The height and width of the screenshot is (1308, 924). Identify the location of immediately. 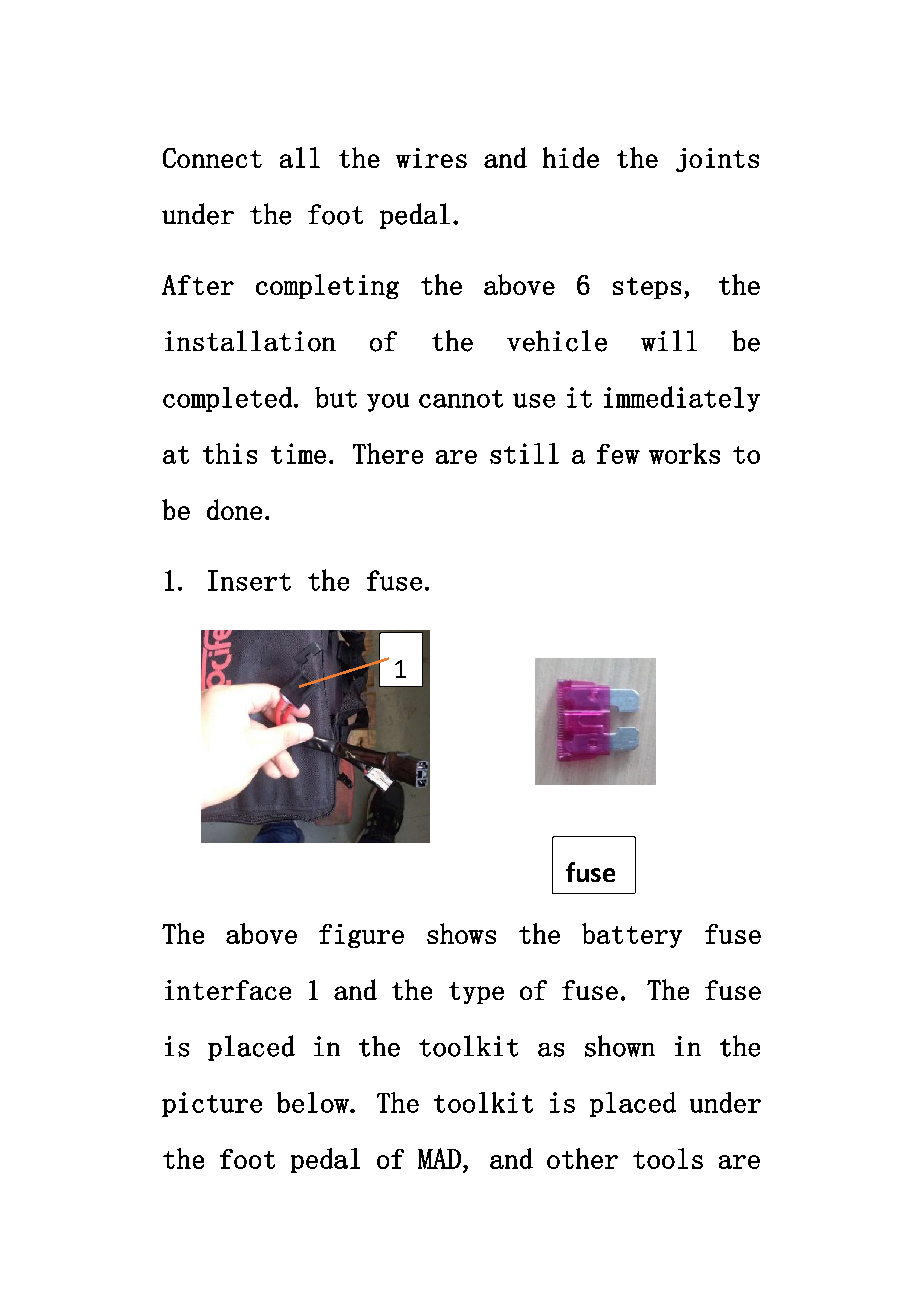
(682, 399).
